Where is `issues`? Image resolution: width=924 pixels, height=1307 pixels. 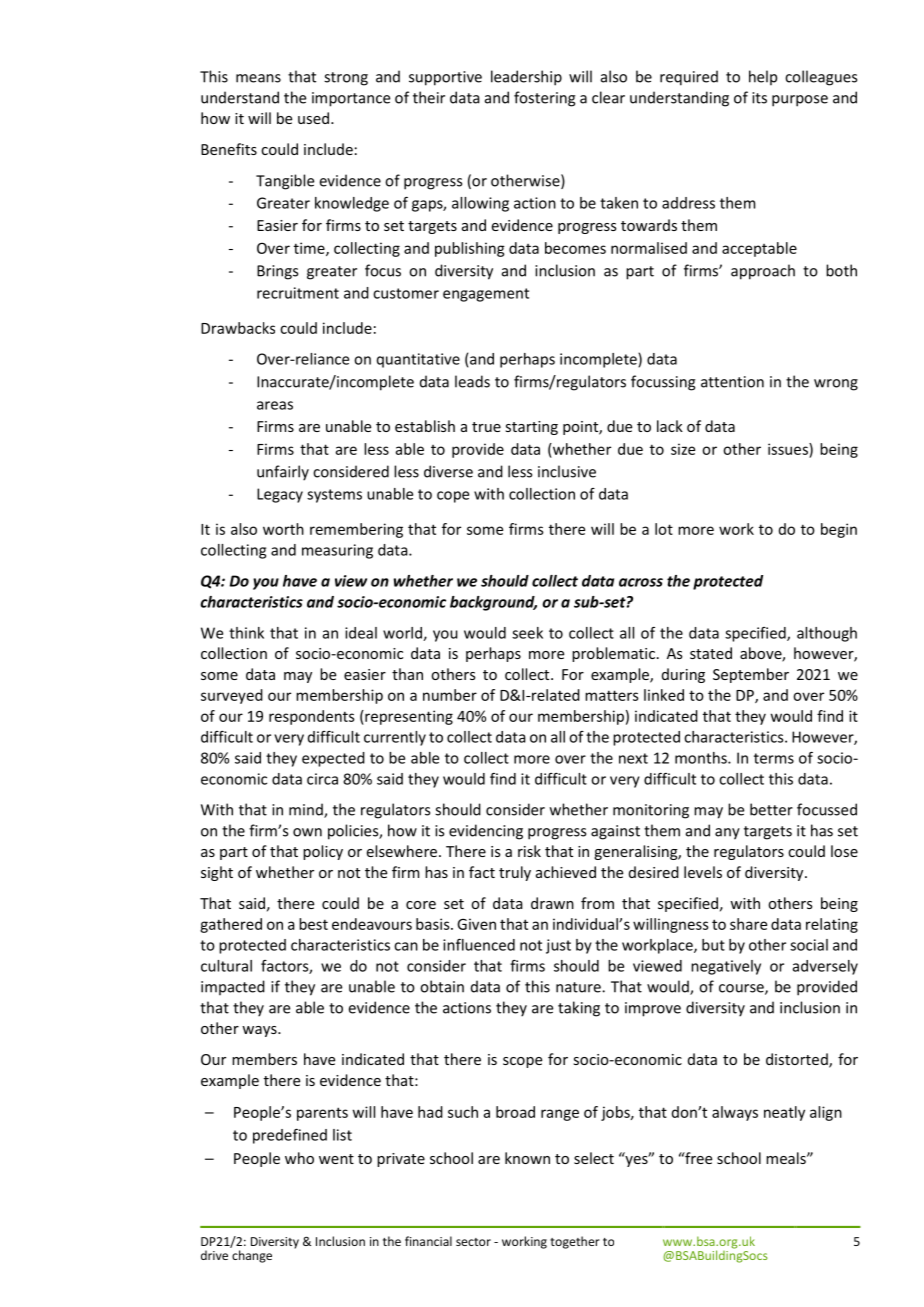
issues is located at coordinates (789, 449).
